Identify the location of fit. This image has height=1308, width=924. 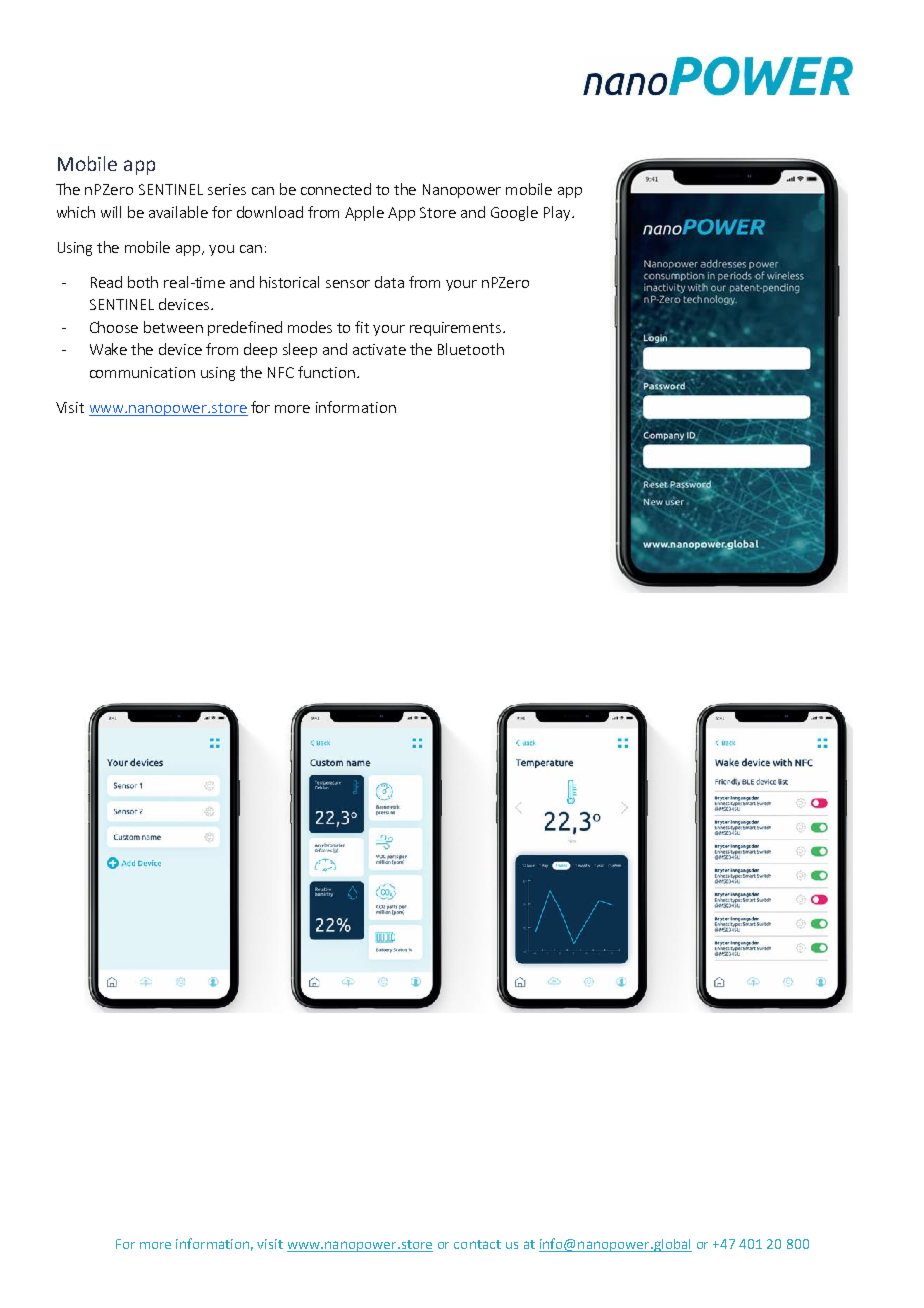
(362, 327).
